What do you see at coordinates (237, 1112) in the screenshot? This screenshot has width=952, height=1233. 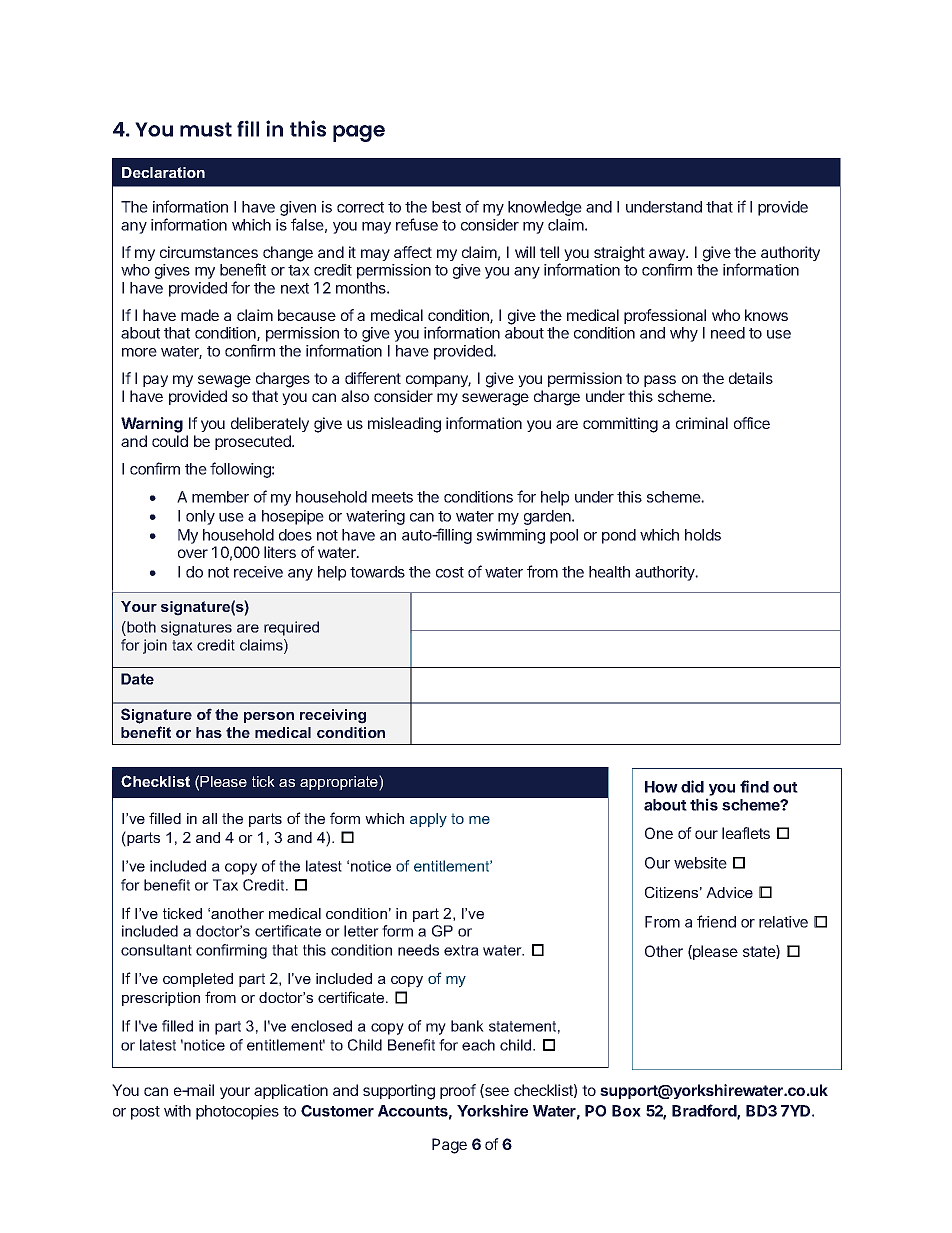 I see `photocopies` at bounding box center [237, 1112].
